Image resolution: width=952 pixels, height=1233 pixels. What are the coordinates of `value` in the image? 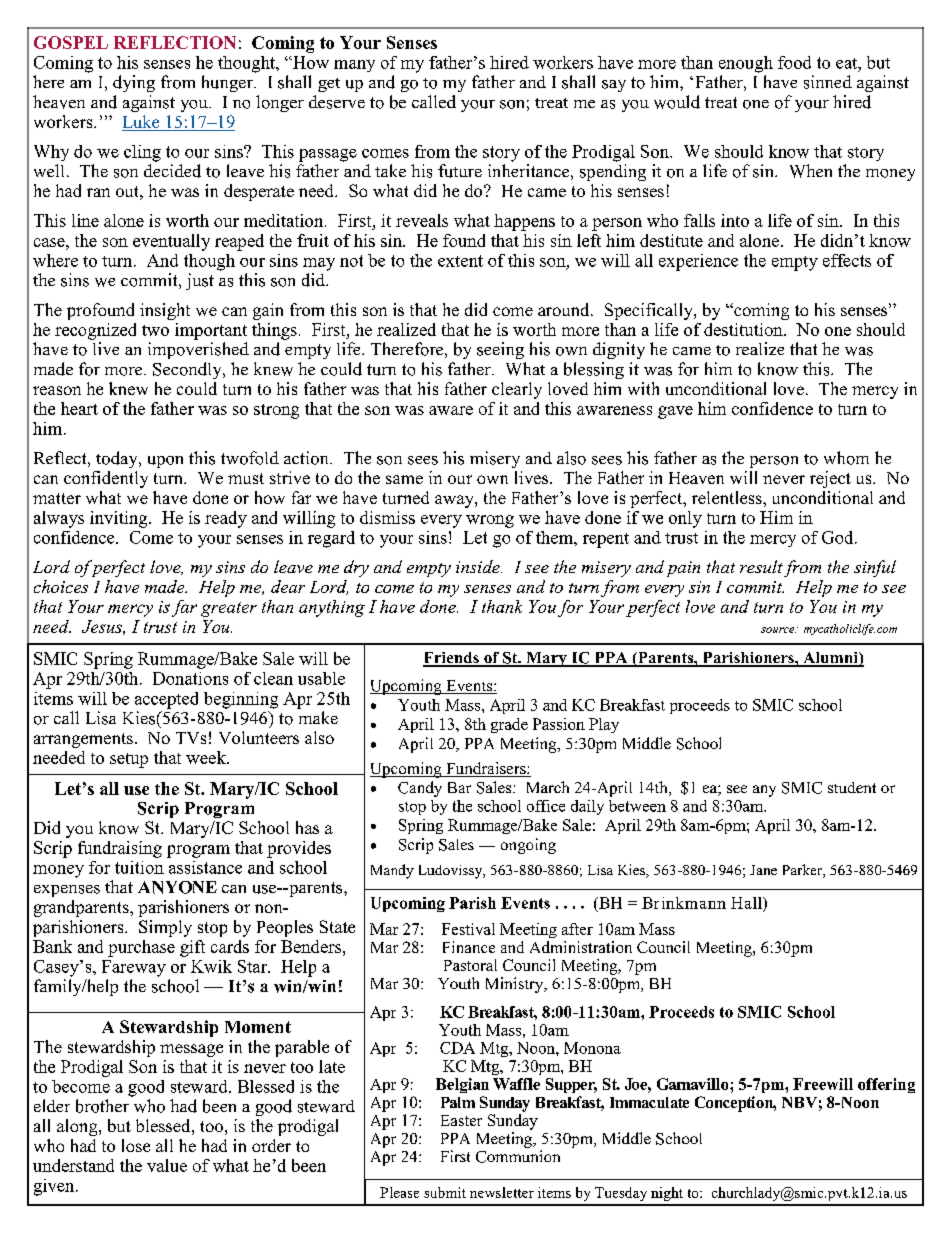 It's located at (167, 1165).
